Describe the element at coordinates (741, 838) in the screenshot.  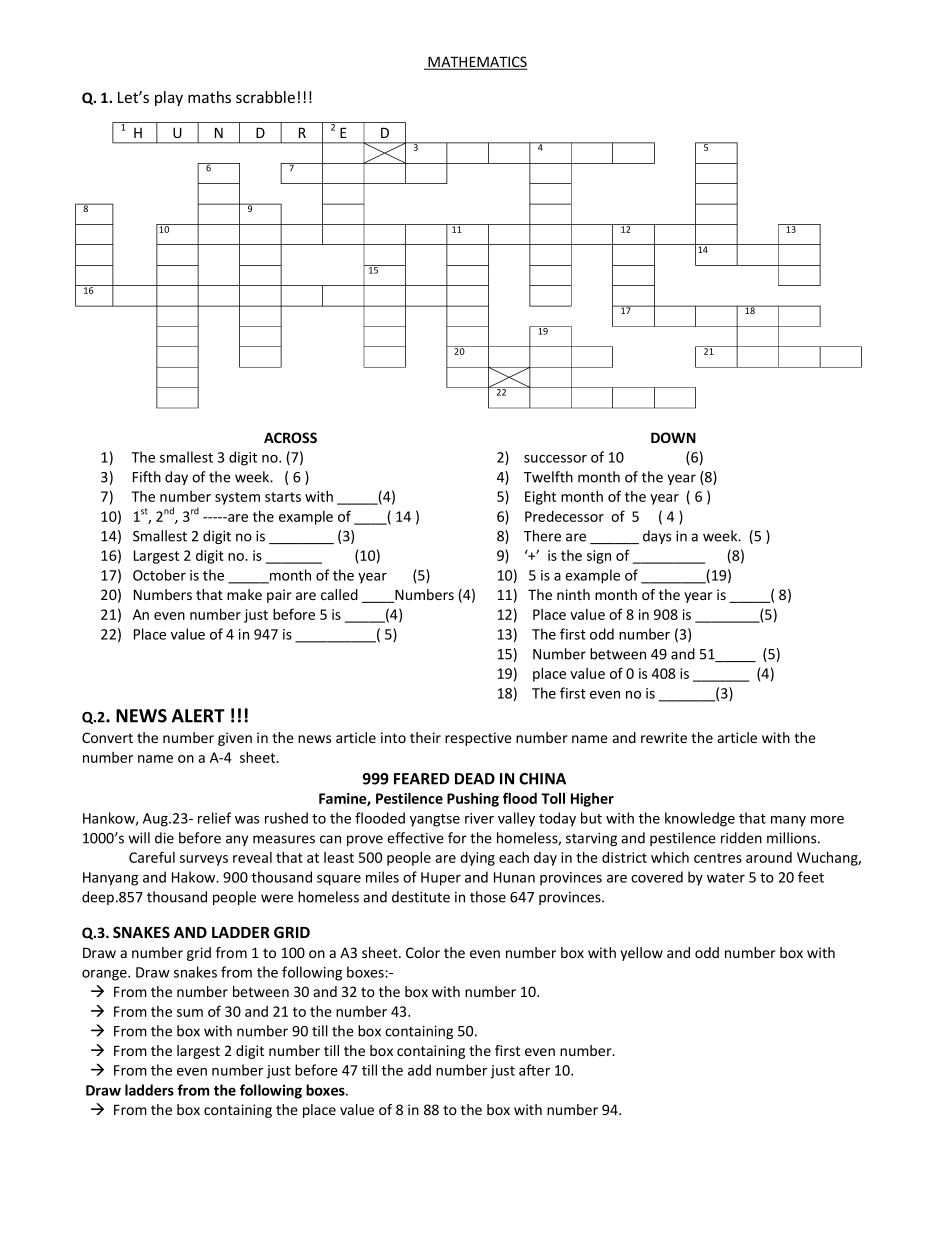
I see `ridden` at that location.
